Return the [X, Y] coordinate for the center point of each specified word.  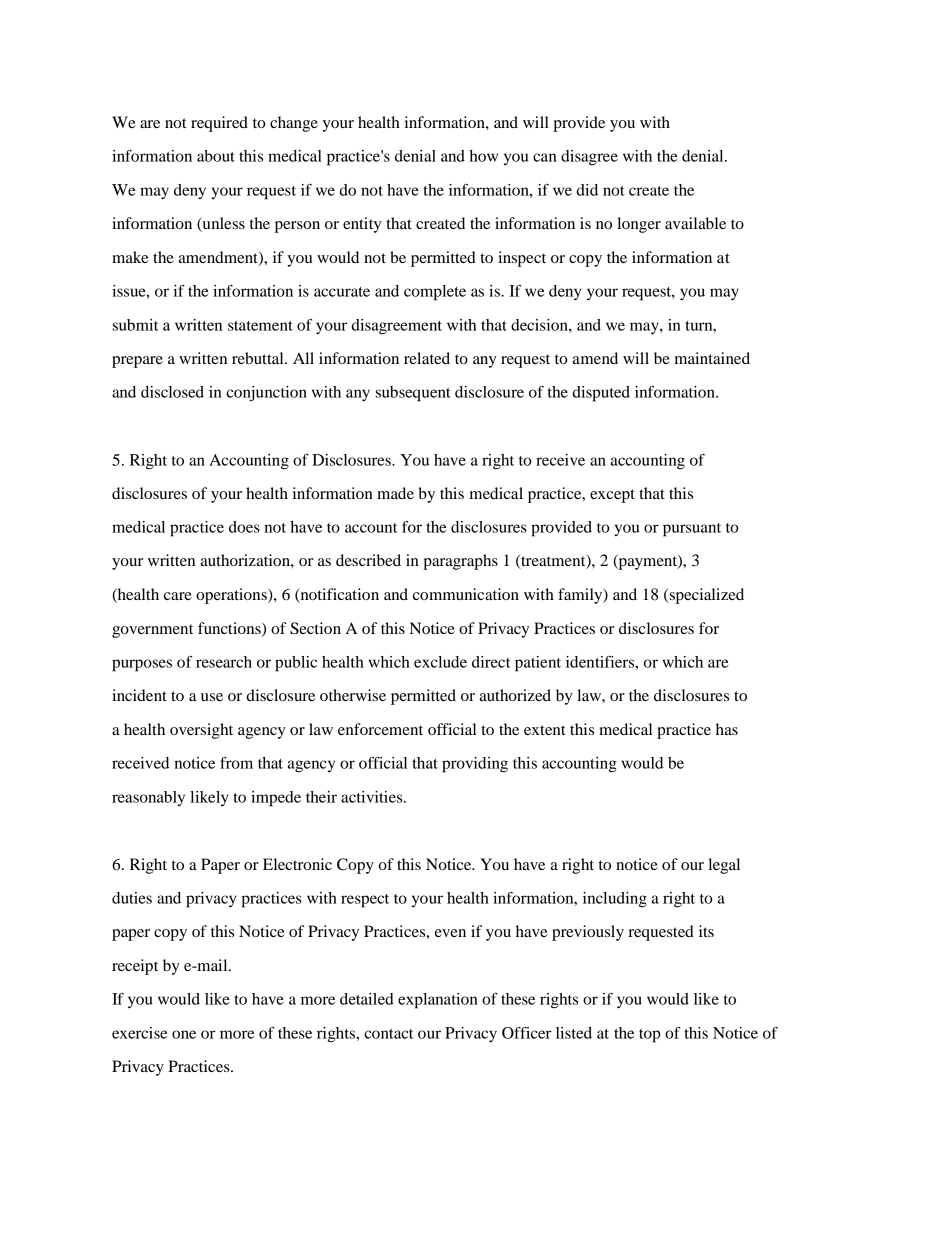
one [184, 1034]
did [587, 190]
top [650, 1036]
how [483, 156]
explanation [438, 1001]
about [216, 156]
